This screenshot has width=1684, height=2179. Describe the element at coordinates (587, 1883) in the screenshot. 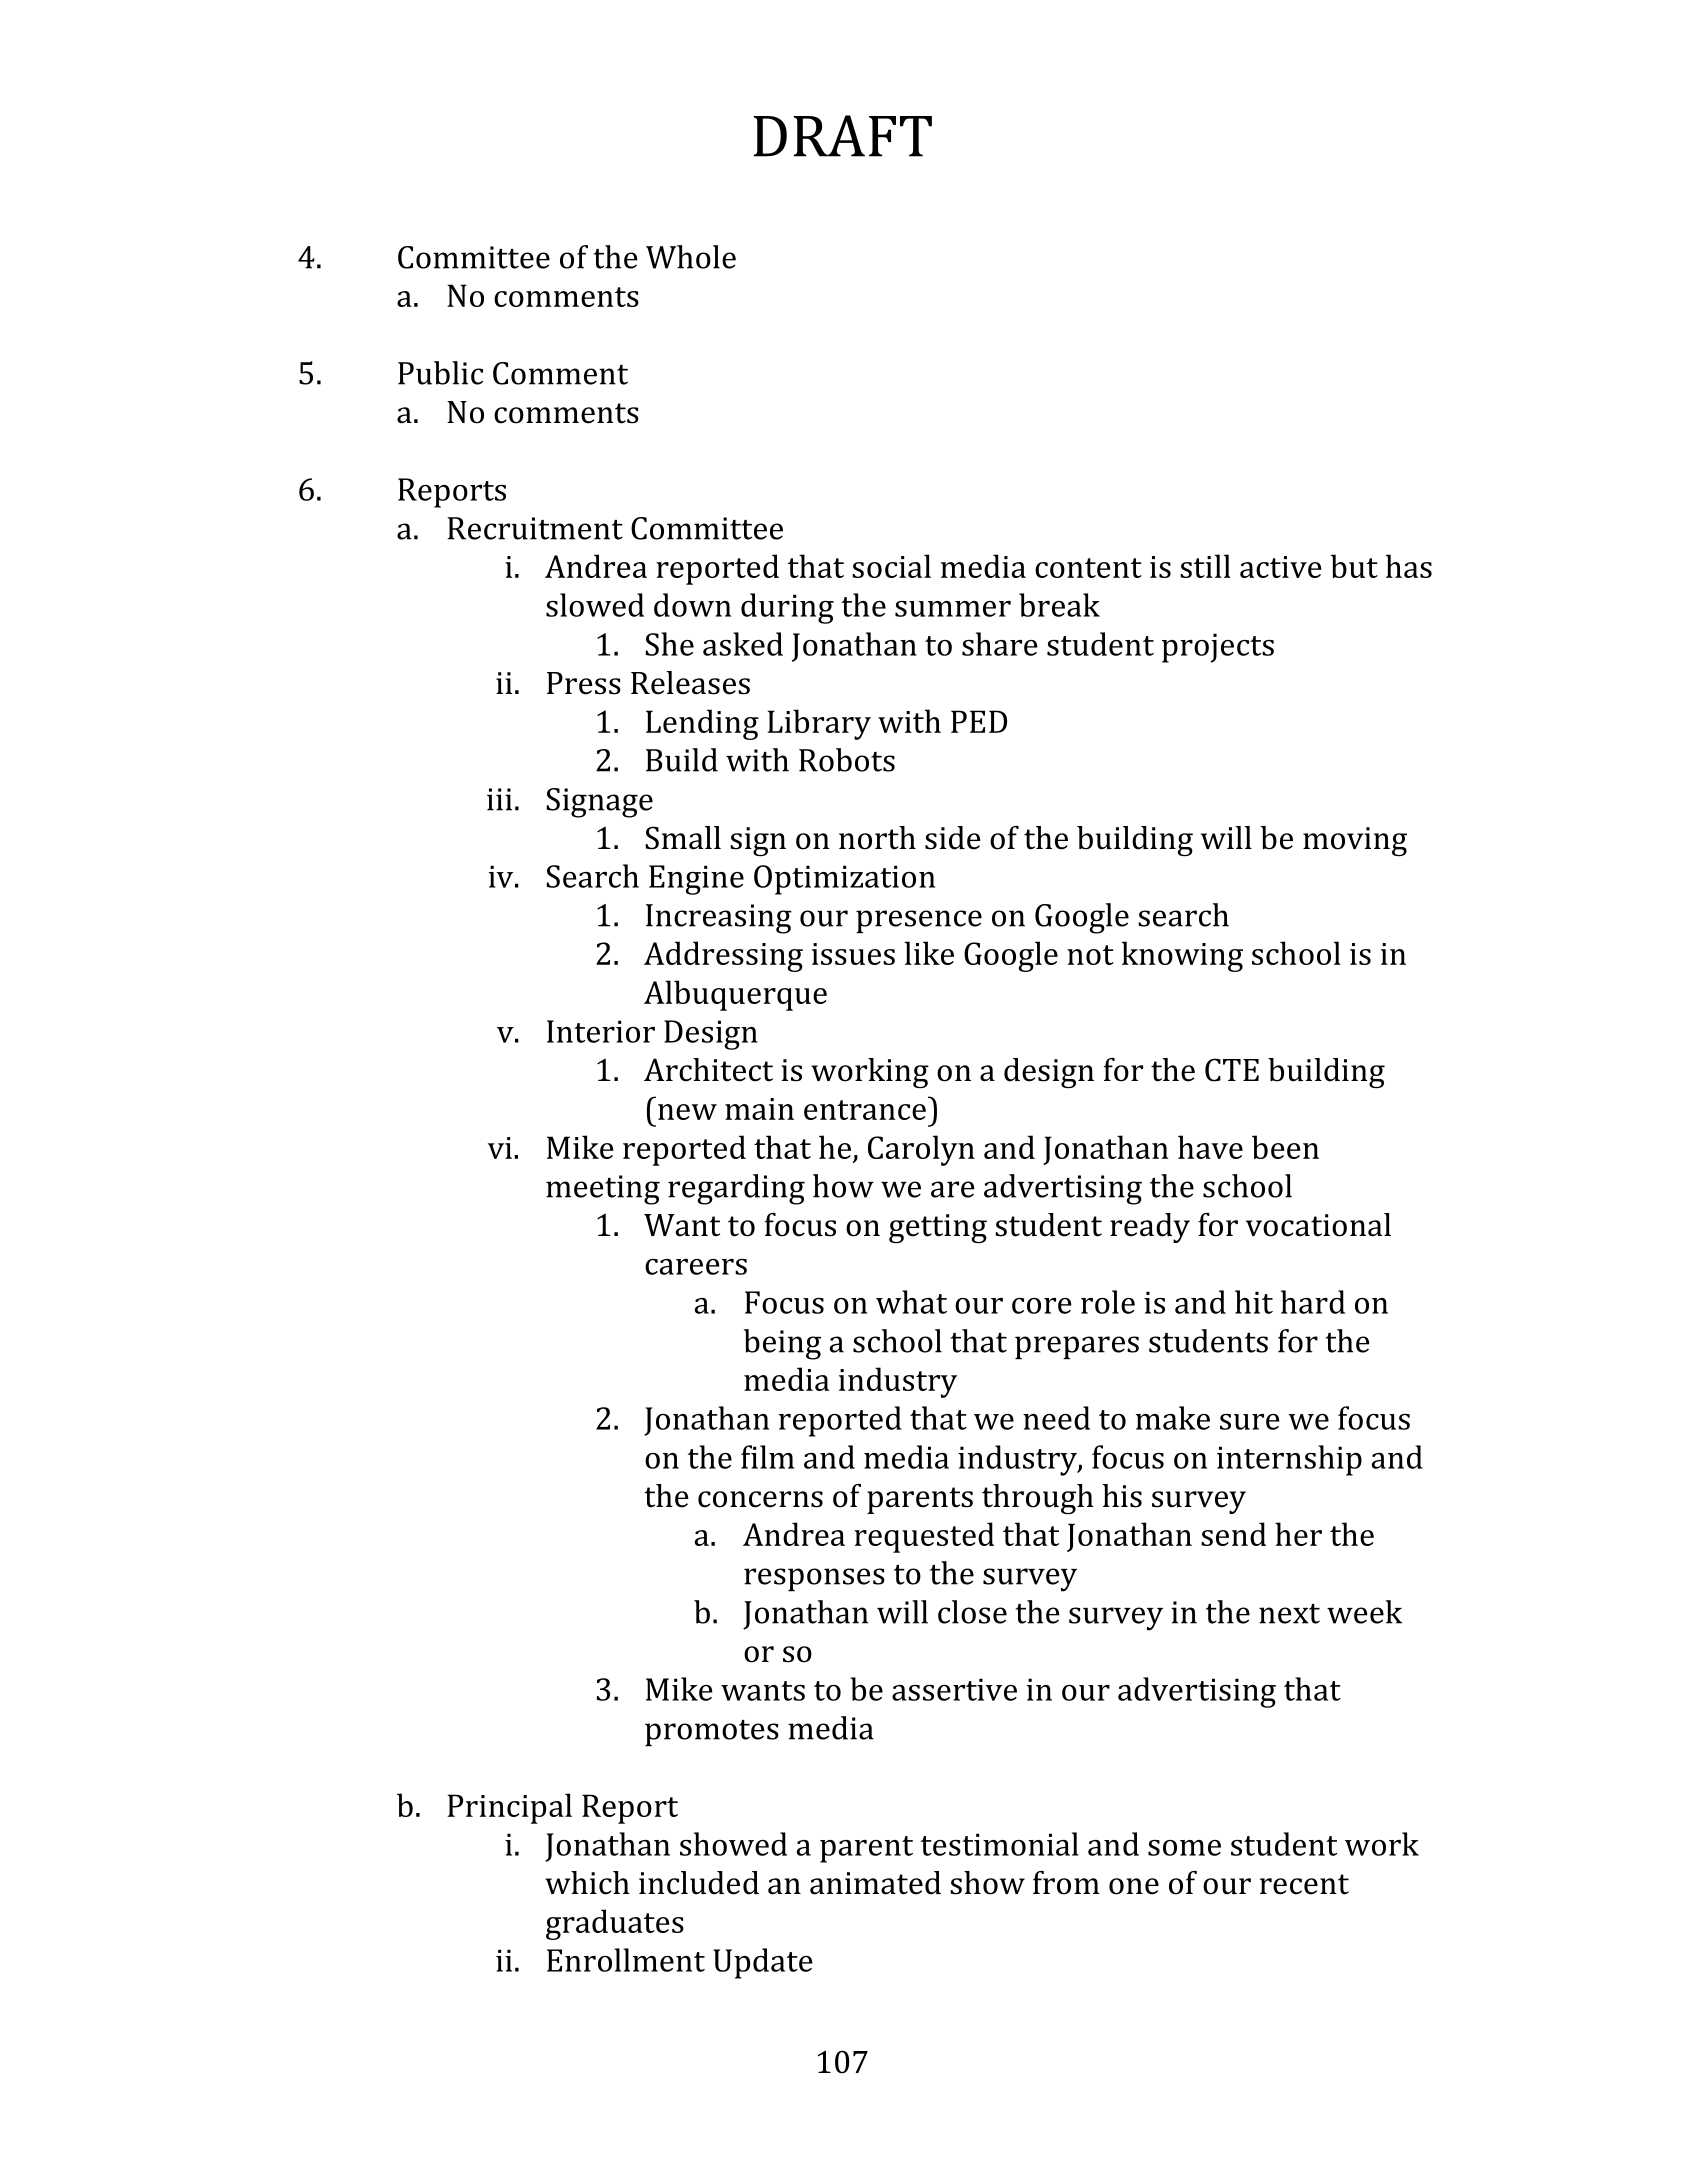

I see `which` at that location.
